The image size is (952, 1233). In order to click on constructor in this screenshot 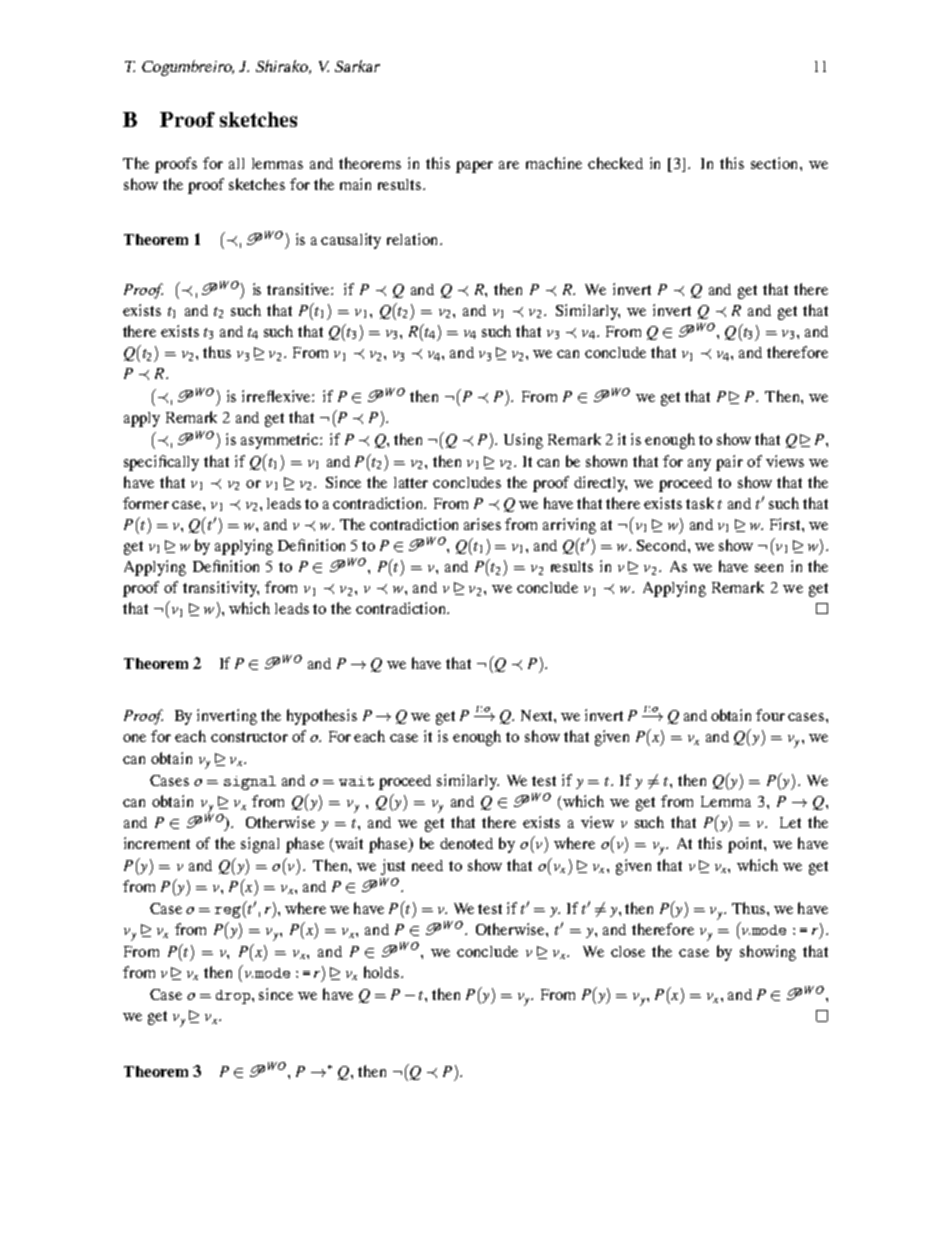, I will do `click(249, 737)`.
